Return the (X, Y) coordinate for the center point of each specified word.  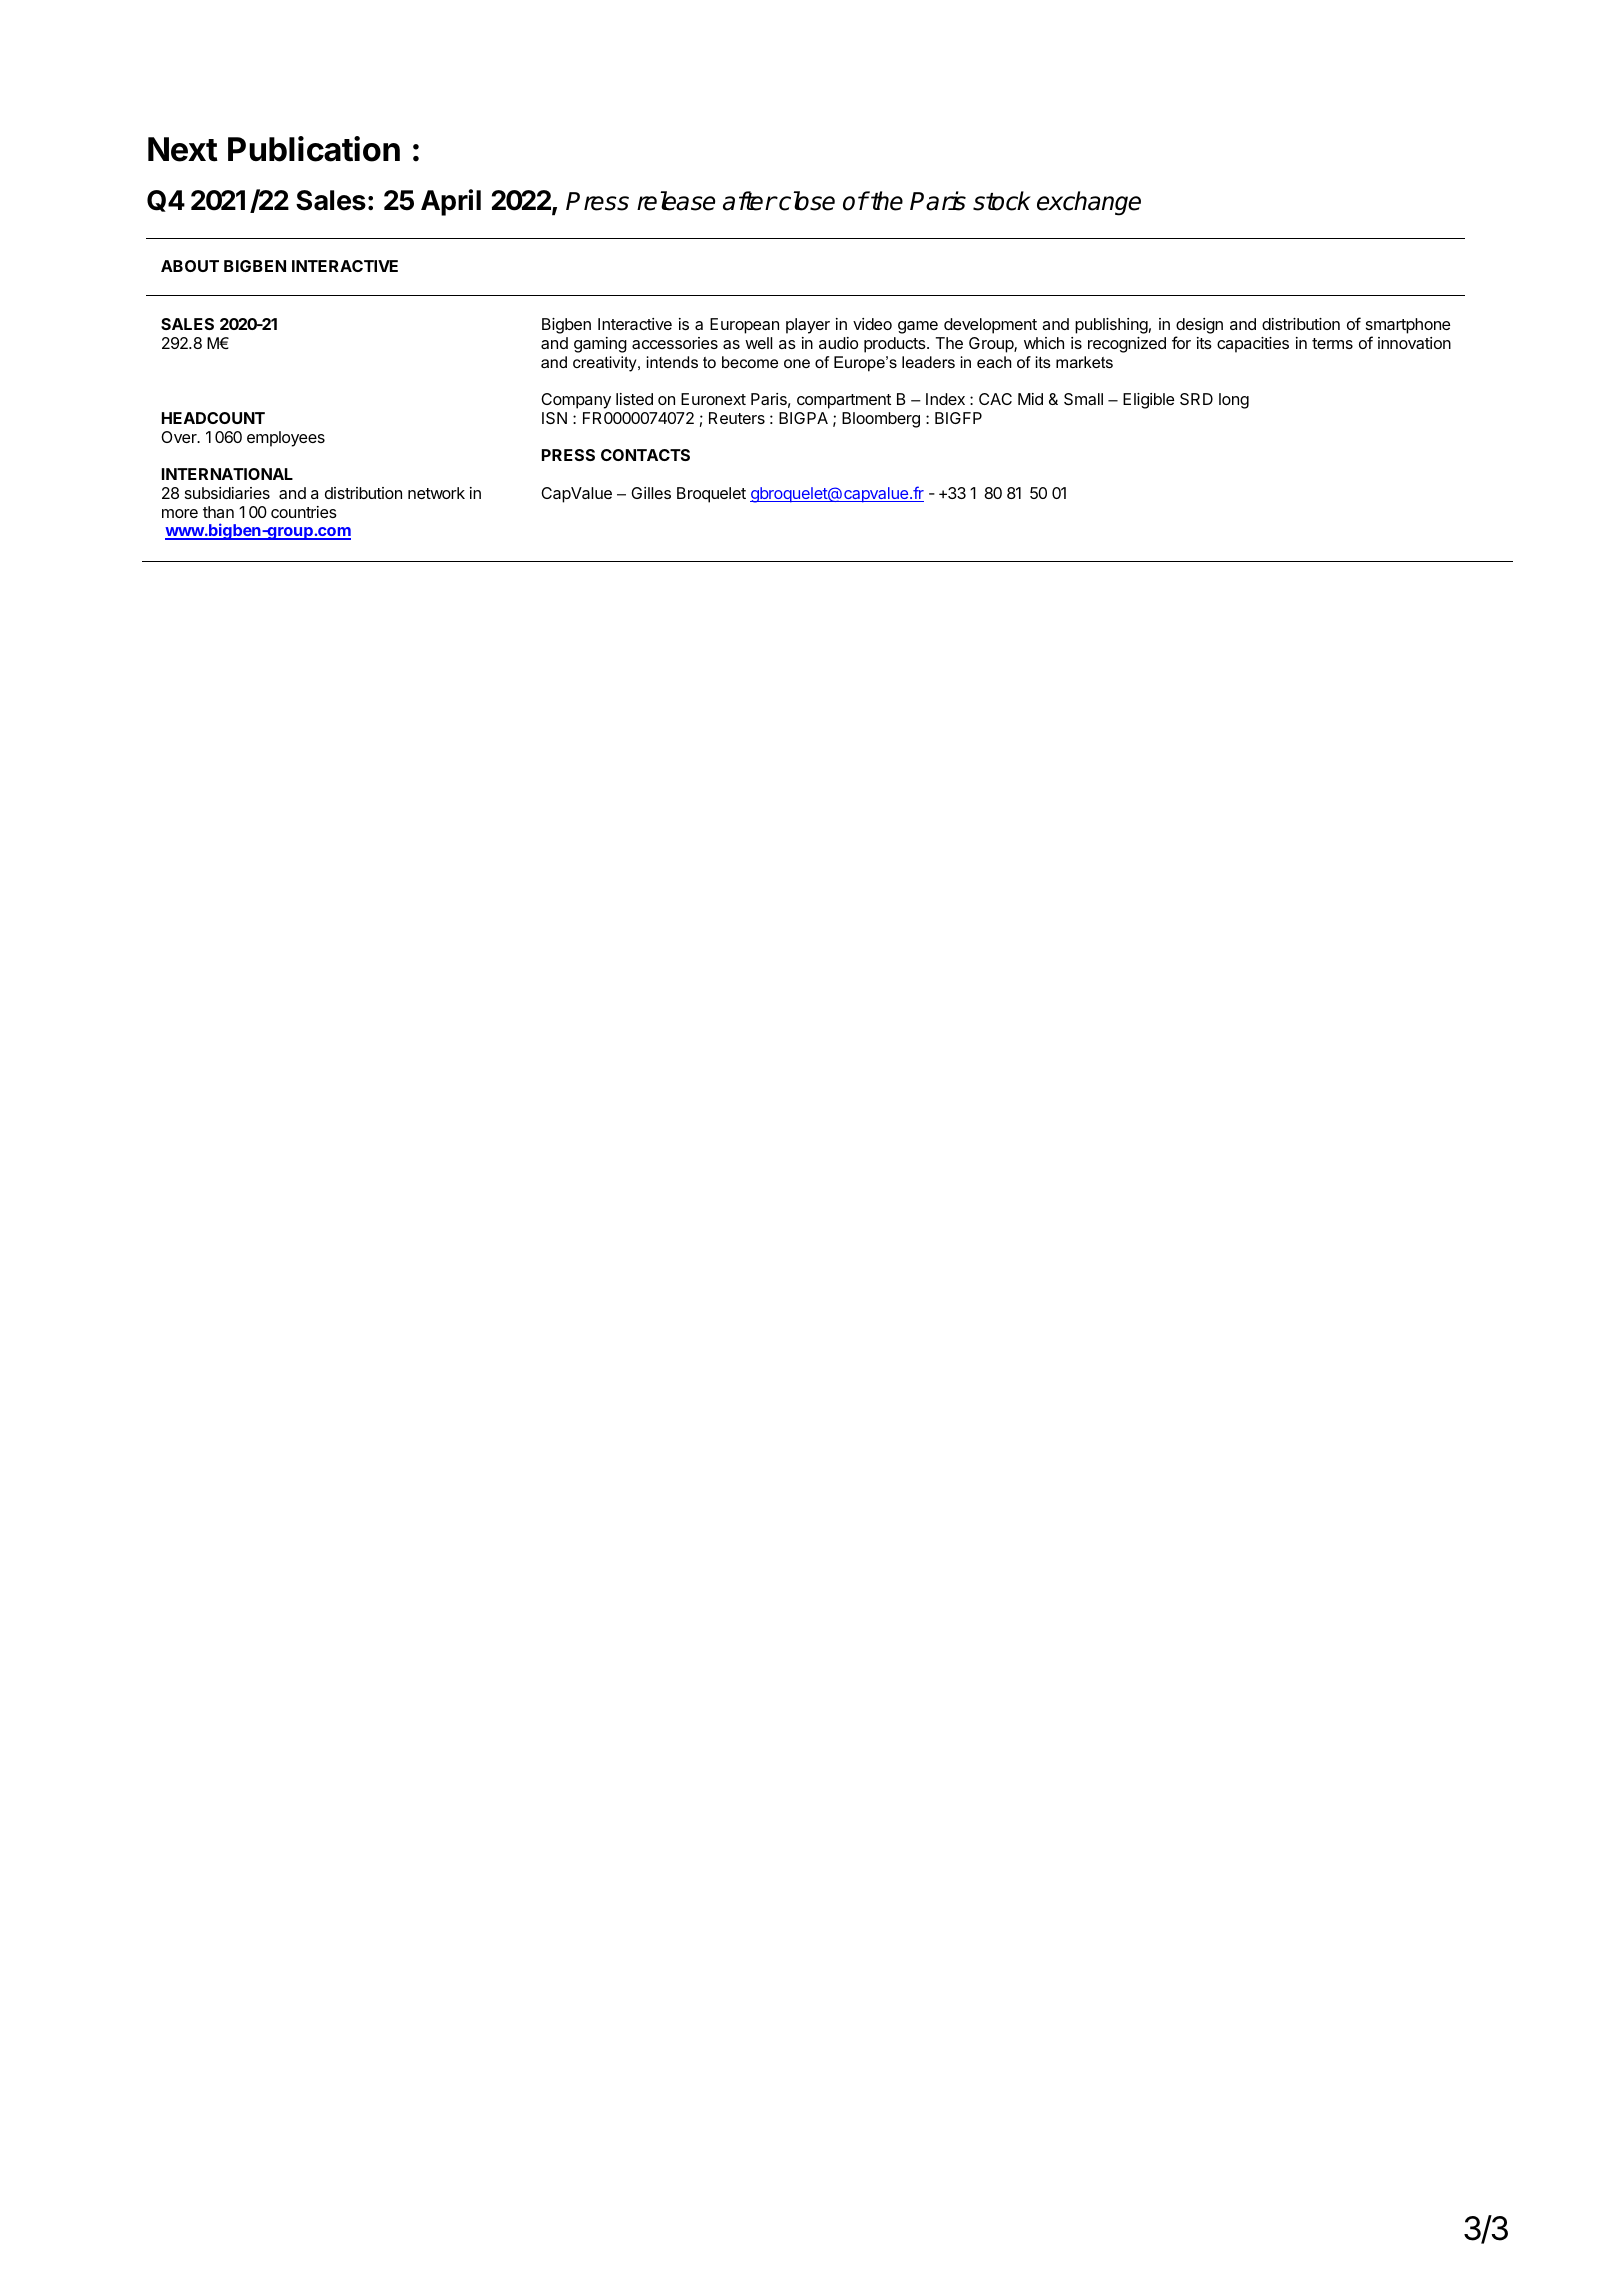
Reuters (737, 418)
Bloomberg (881, 420)
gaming (600, 345)
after (749, 201)
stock (1002, 201)
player (808, 326)
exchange (1089, 203)
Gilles (651, 493)
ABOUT (190, 266)
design (1199, 327)
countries (304, 512)
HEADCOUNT (213, 418)
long (1234, 401)
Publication (314, 149)
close (806, 201)
